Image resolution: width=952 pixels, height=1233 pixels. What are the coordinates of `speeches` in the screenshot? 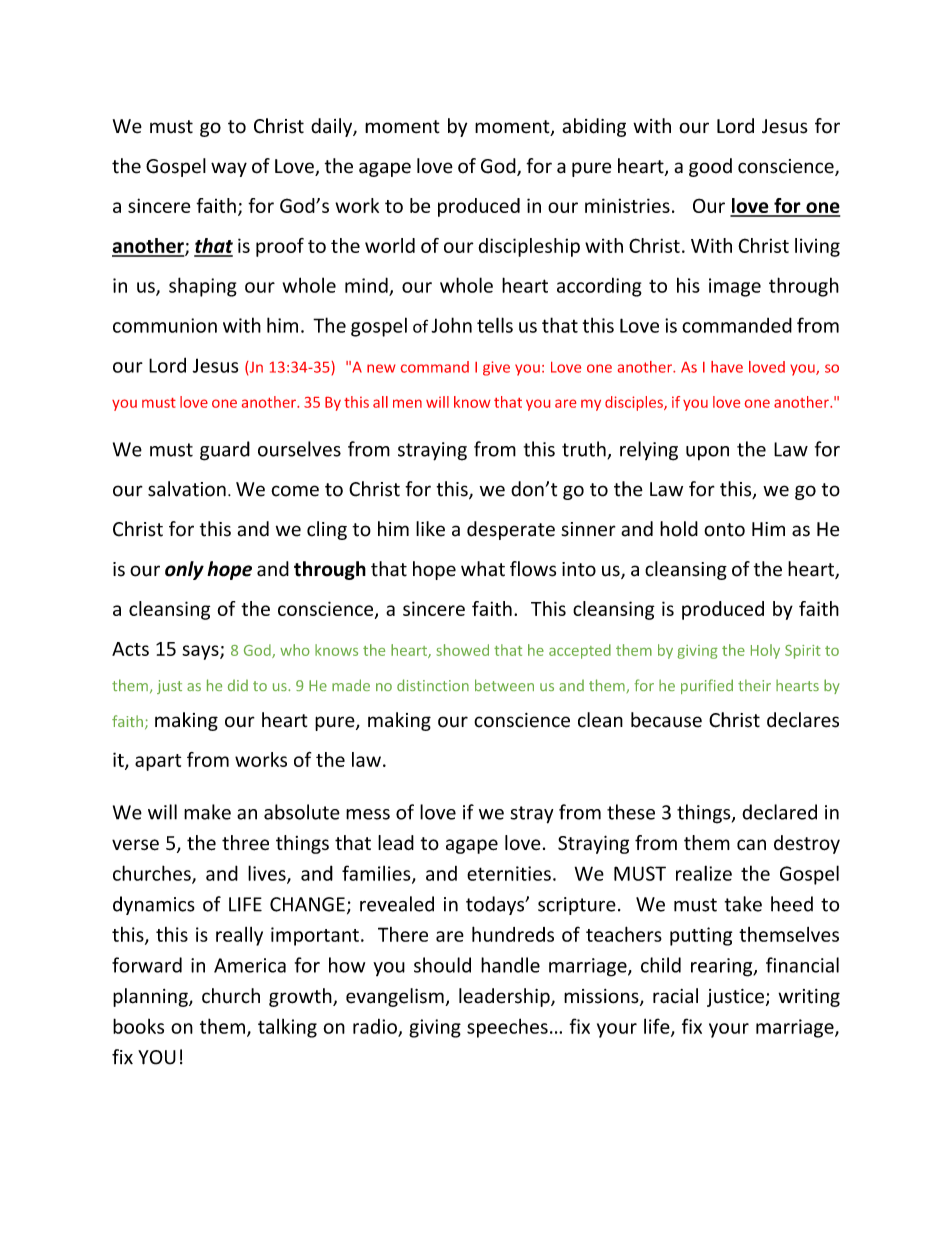 It's located at (507, 1028).
